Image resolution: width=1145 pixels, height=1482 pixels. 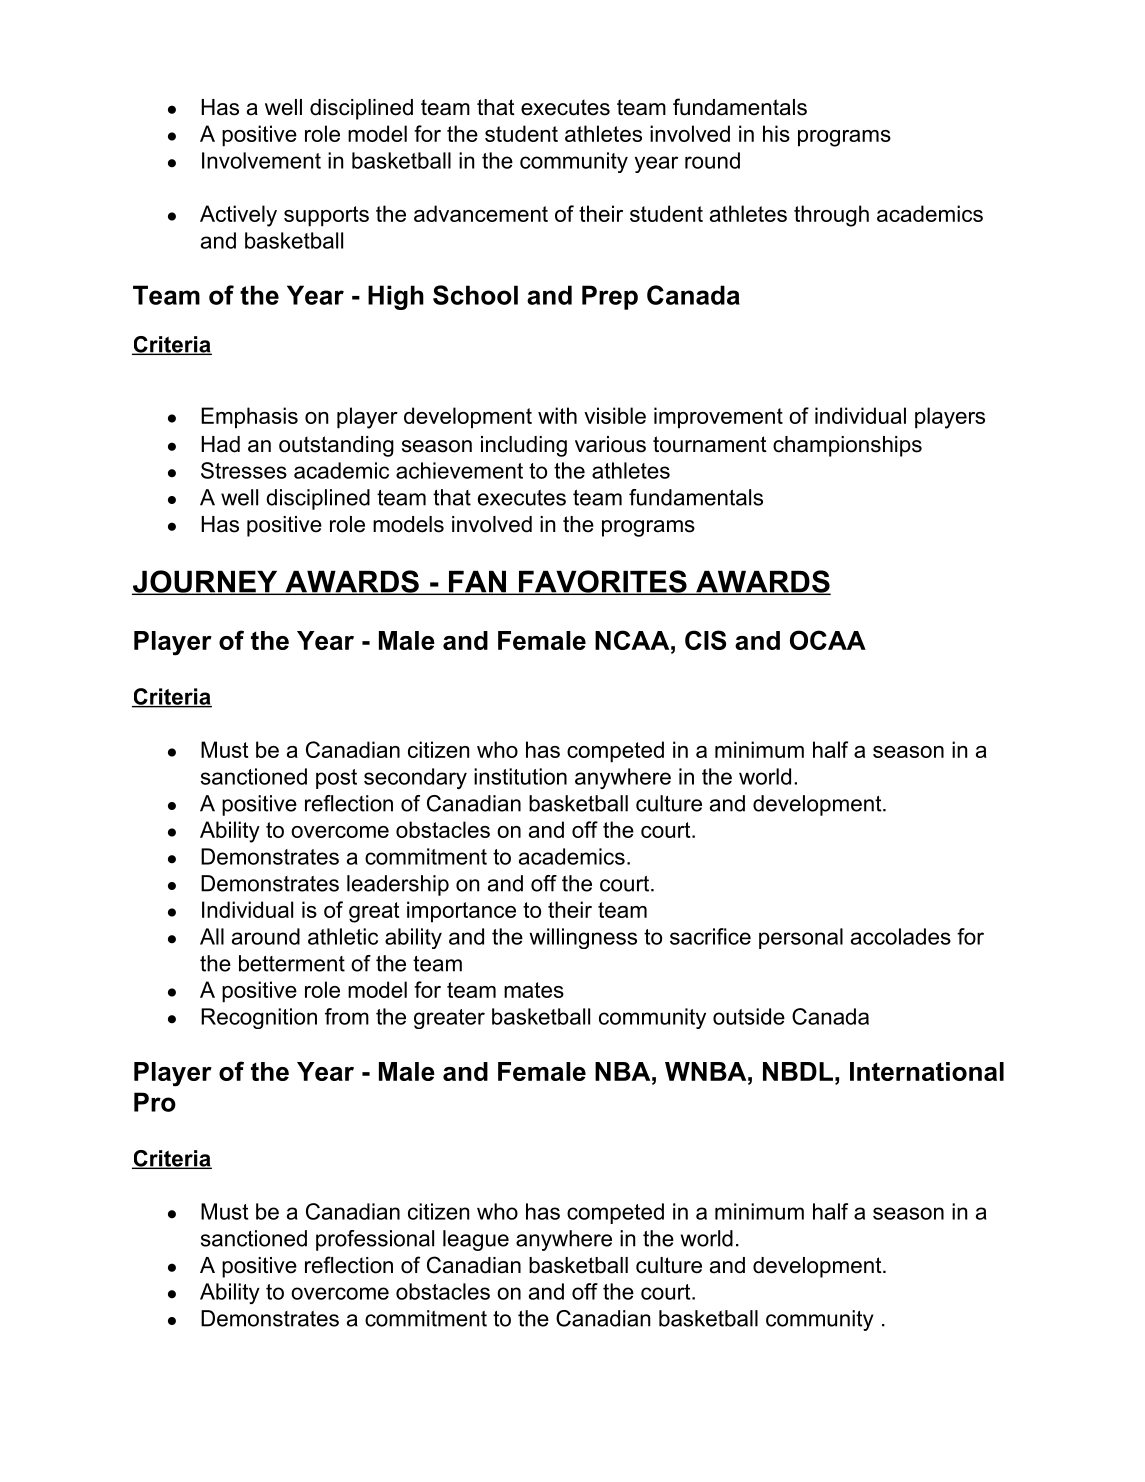 I want to click on post, so click(x=336, y=779).
